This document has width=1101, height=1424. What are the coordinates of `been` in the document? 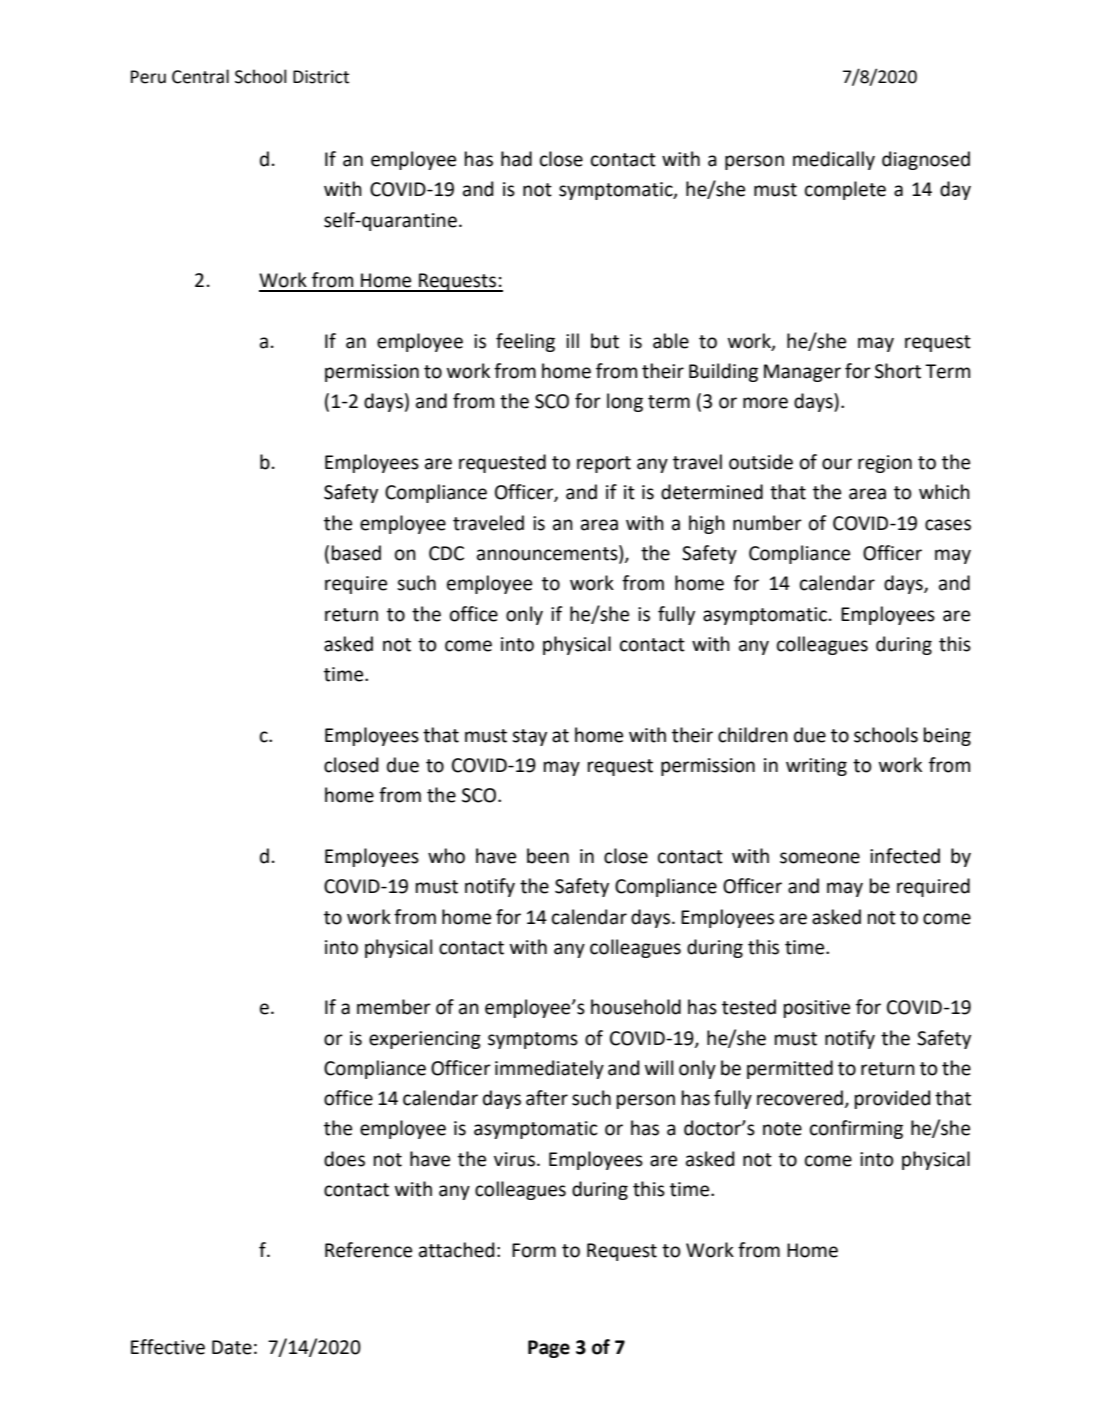 It's located at (548, 856).
